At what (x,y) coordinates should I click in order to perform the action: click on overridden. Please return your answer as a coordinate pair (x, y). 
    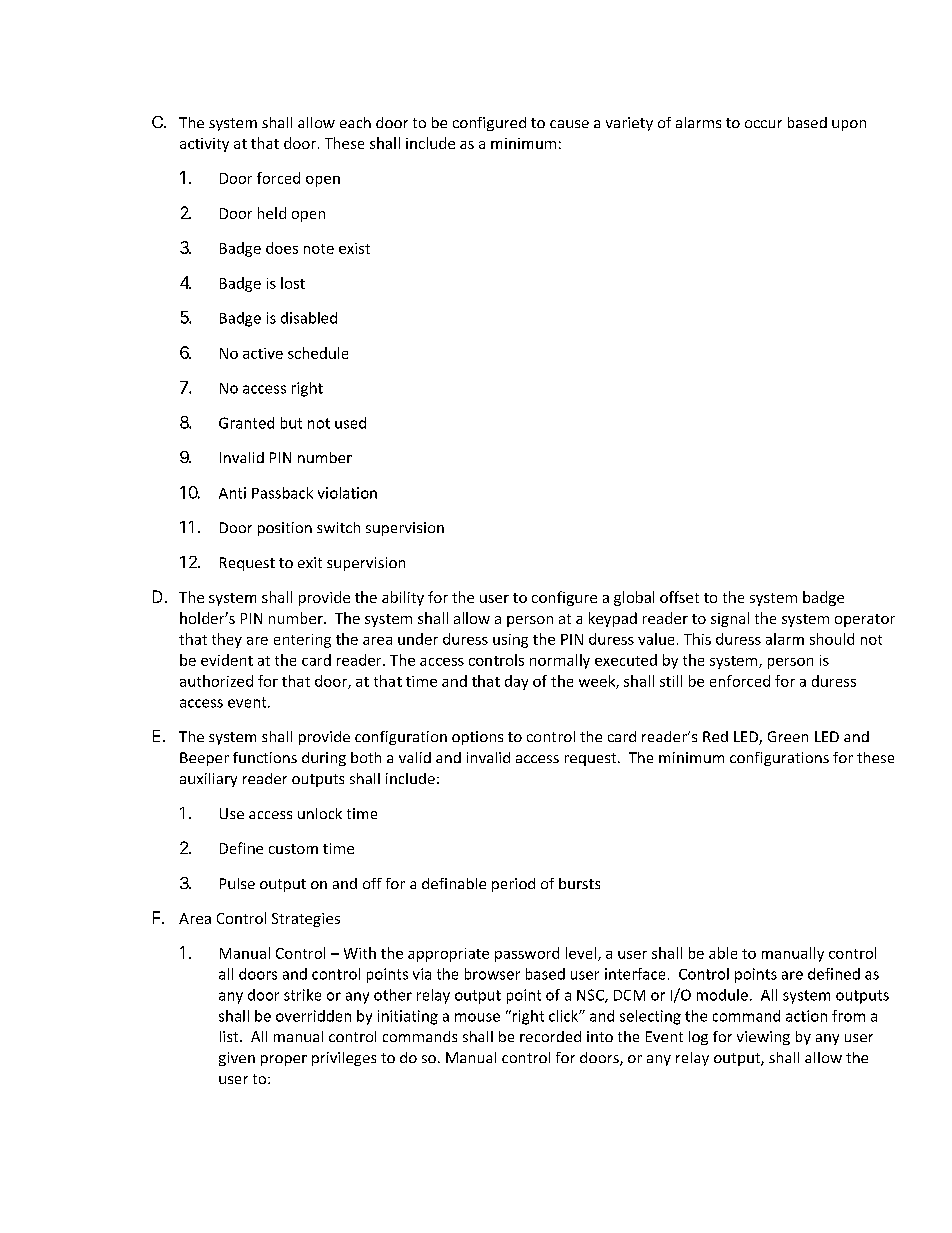
    Looking at the image, I should click on (313, 1016).
